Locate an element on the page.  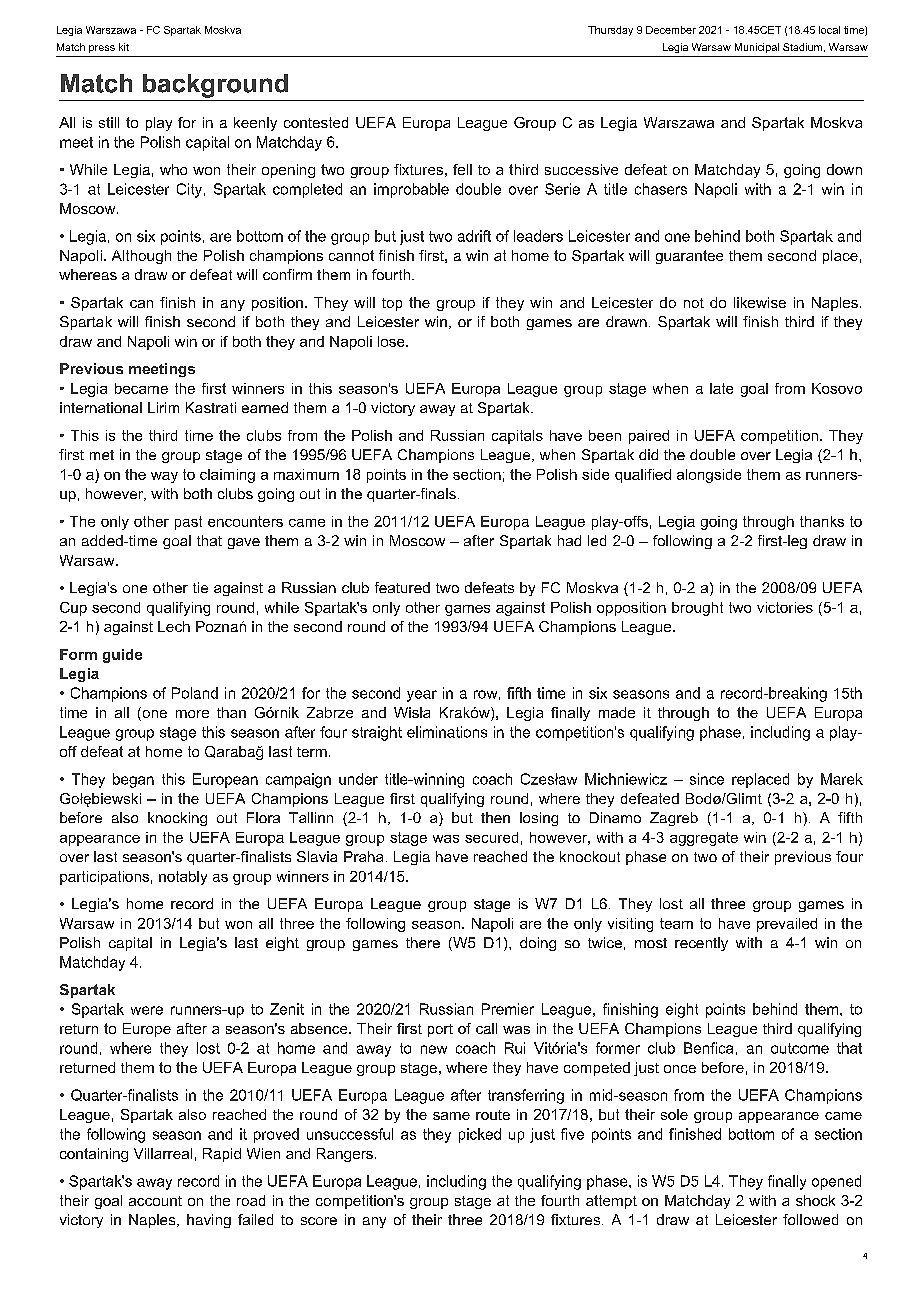
picked is located at coordinates (480, 1135).
